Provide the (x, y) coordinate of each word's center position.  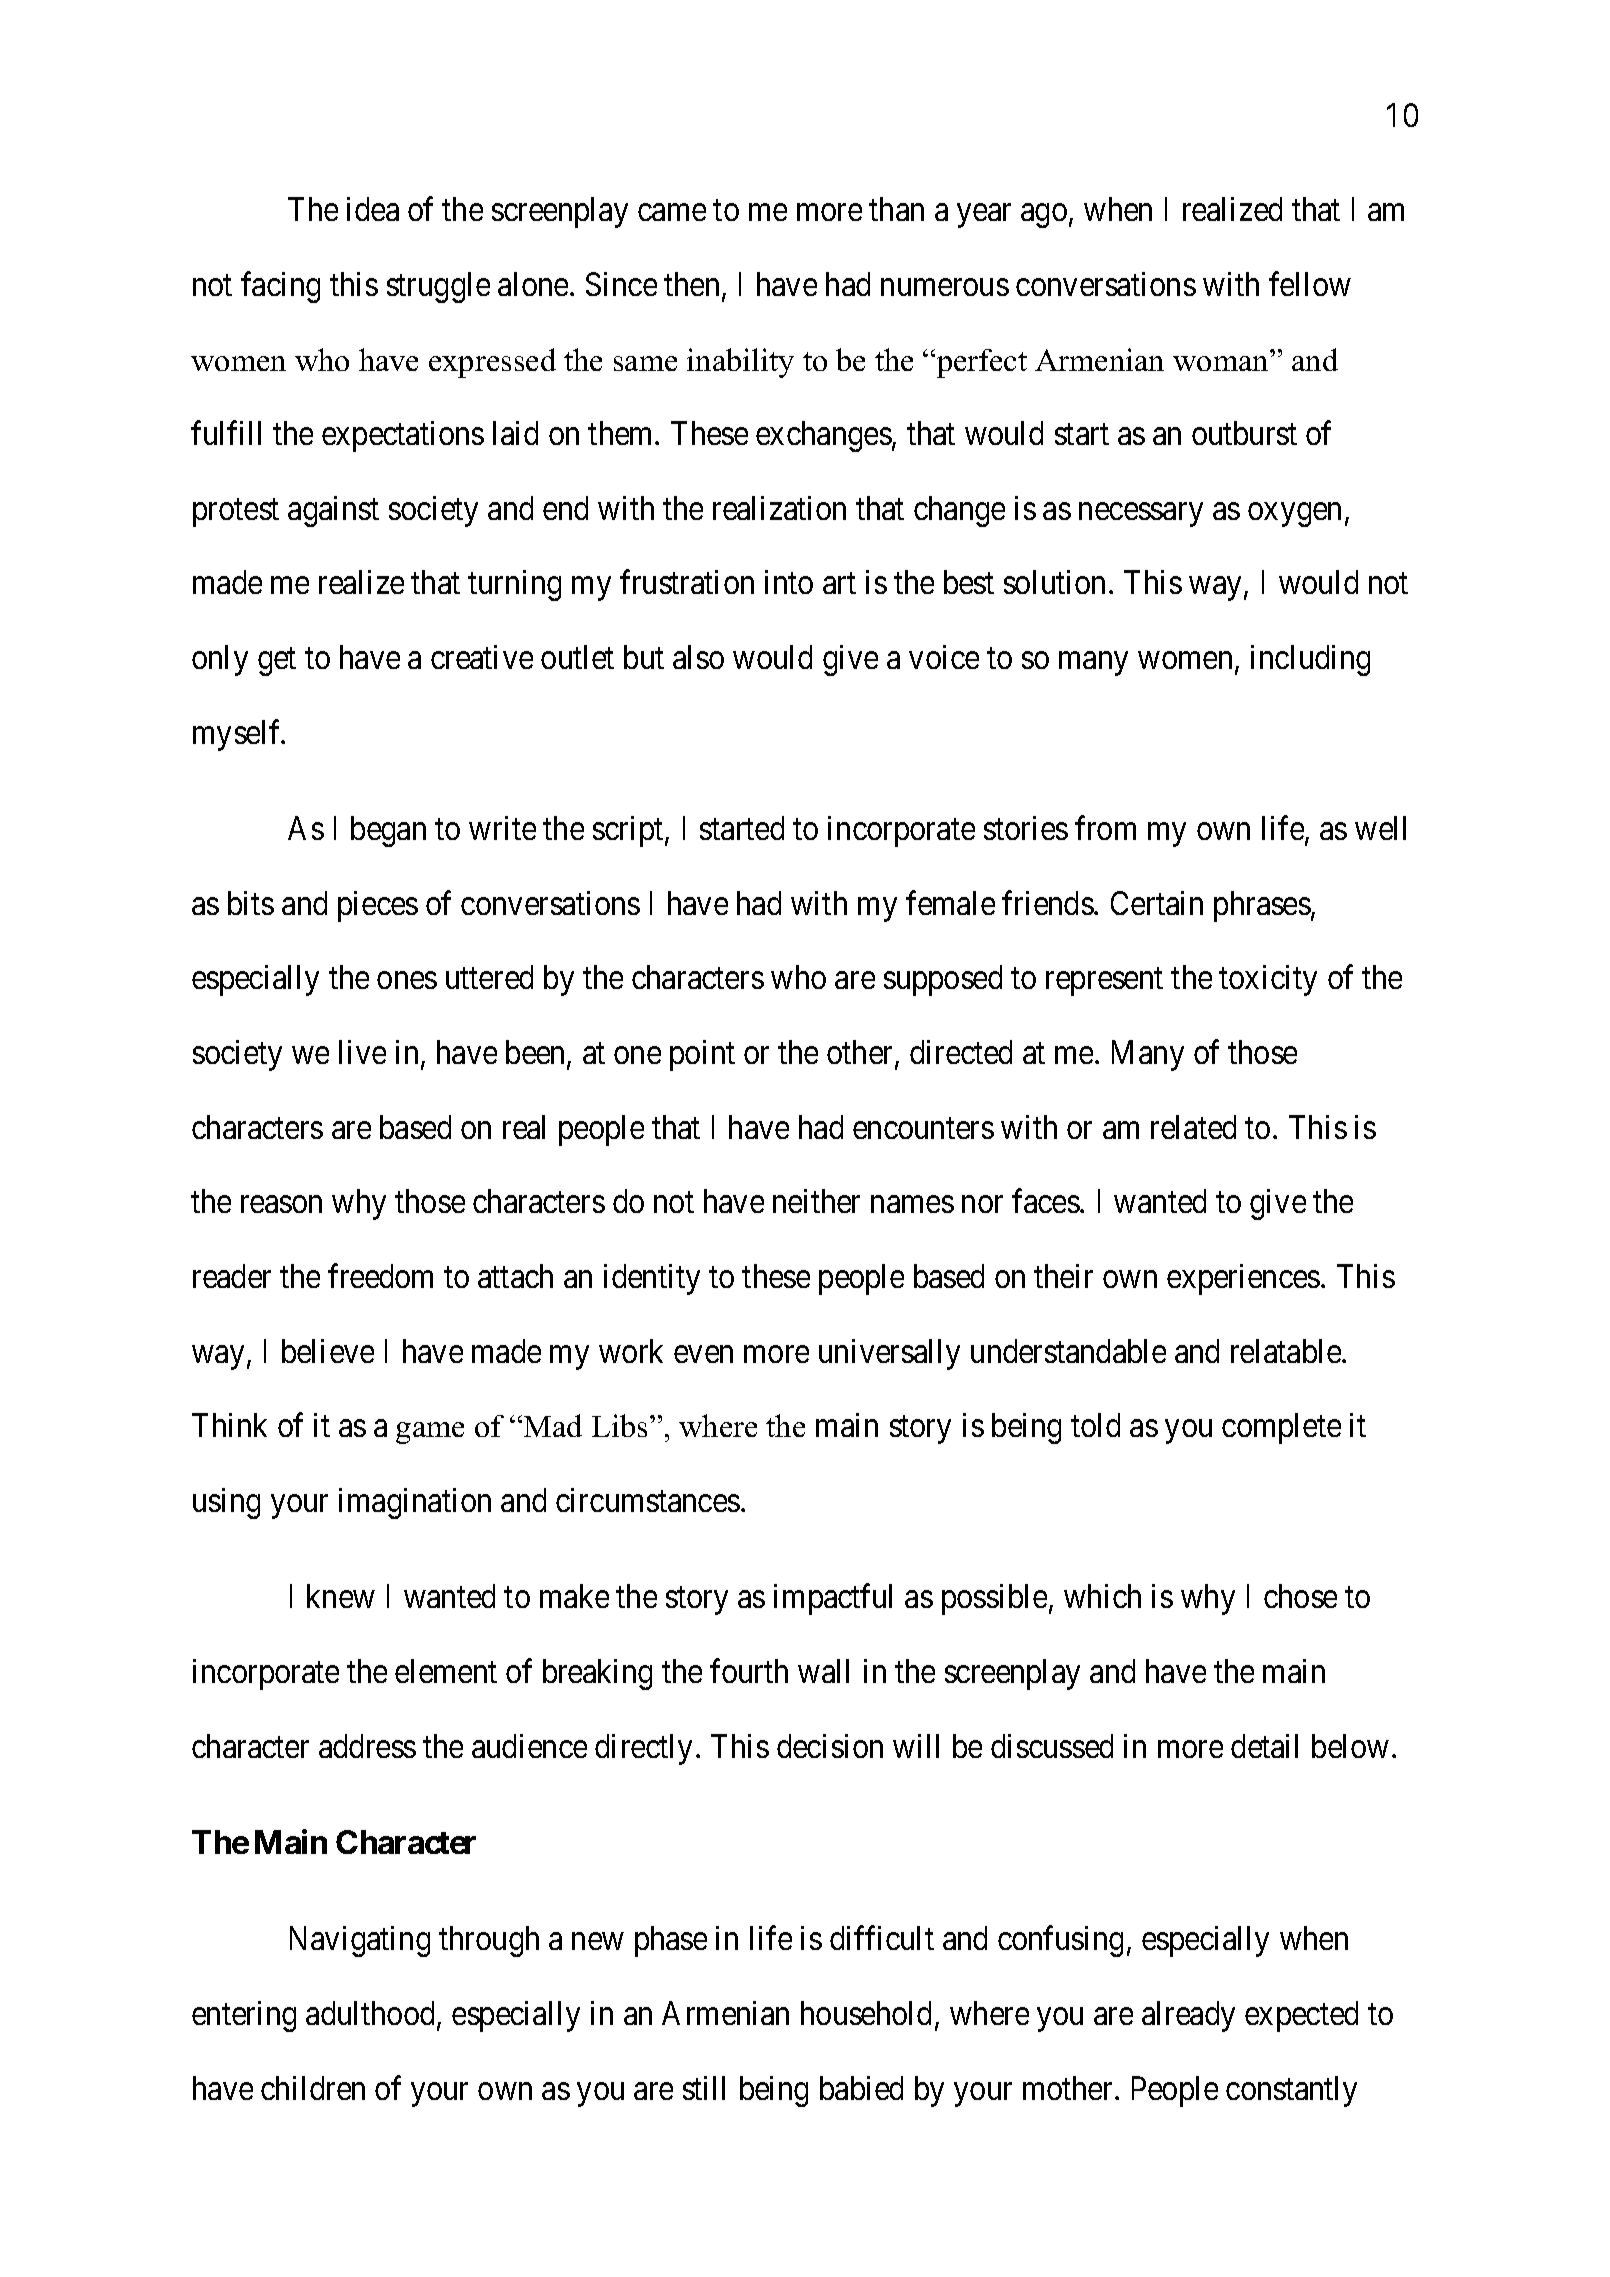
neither (816, 1201)
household (866, 2013)
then (691, 284)
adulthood (372, 2014)
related (1193, 1127)
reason (281, 1205)
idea (373, 209)
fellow (1310, 284)
